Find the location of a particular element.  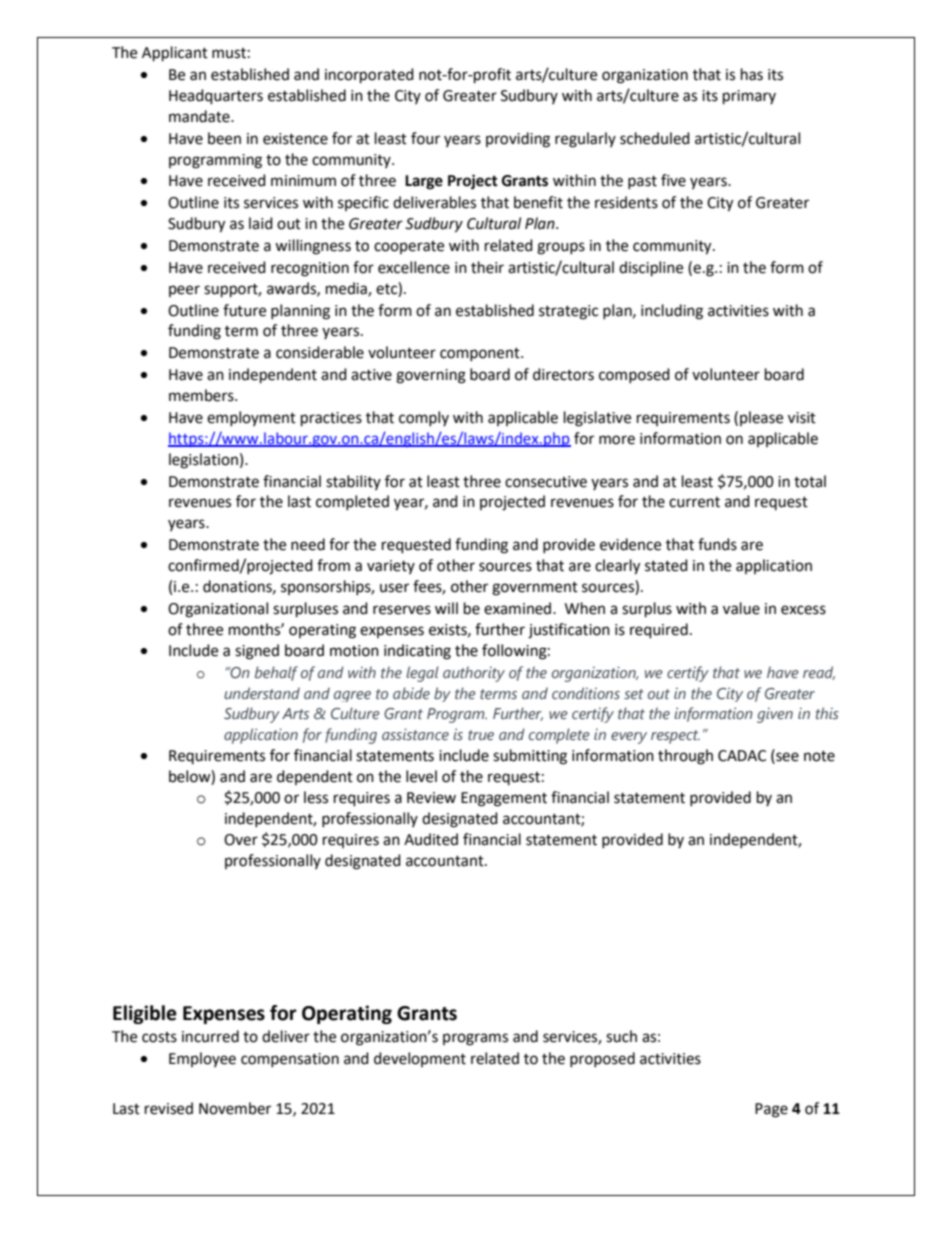

please is located at coordinates (761, 418).
